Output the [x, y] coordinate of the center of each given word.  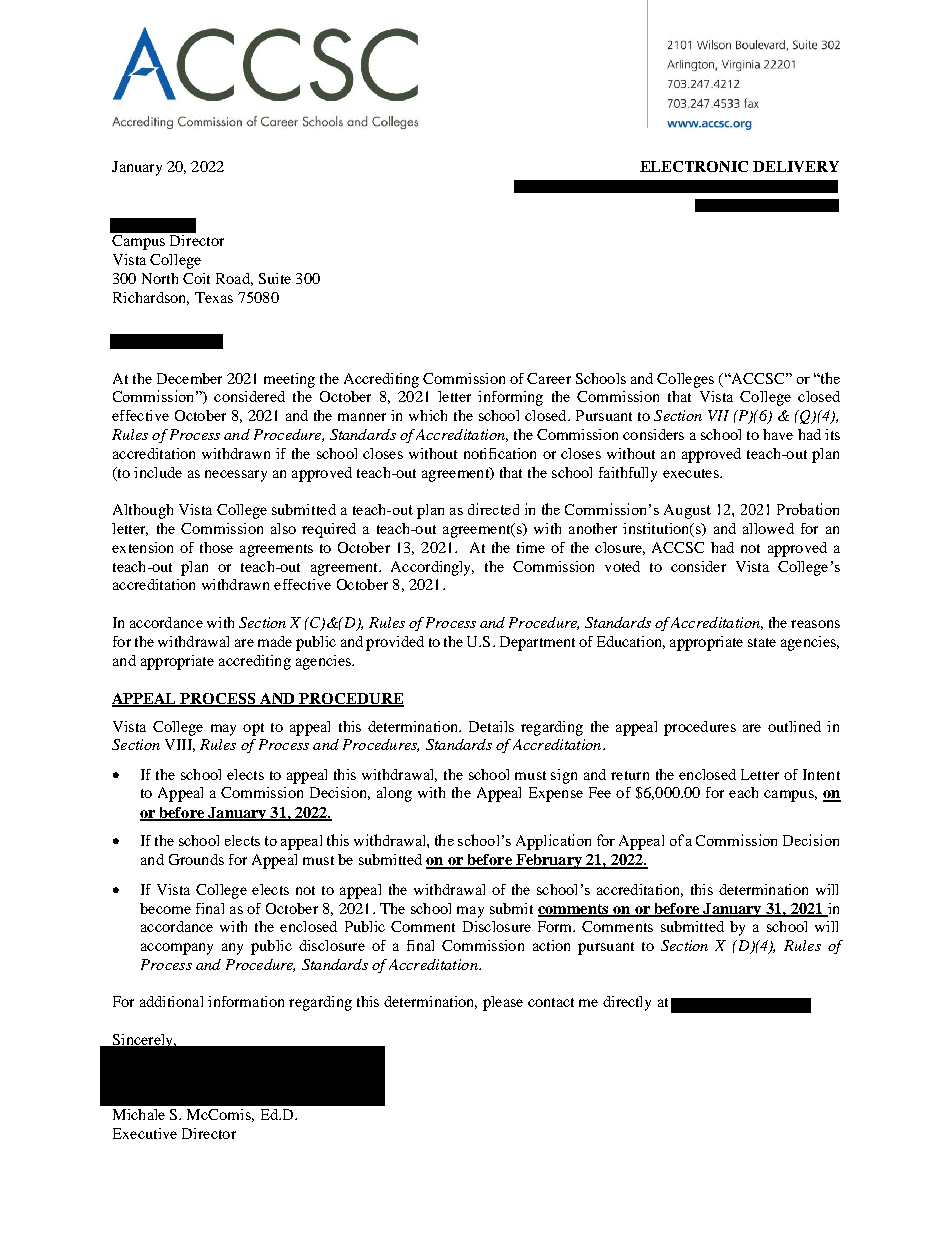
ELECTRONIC [694, 166]
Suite [275, 278]
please [503, 1003]
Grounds [196, 859]
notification [500, 453]
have [778, 434]
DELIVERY [796, 166]
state [762, 642]
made [275, 641]
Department [537, 643]
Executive [145, 1133]
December [189, 378]
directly [627, 1003]
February [548, 861]
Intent [821, 774]
